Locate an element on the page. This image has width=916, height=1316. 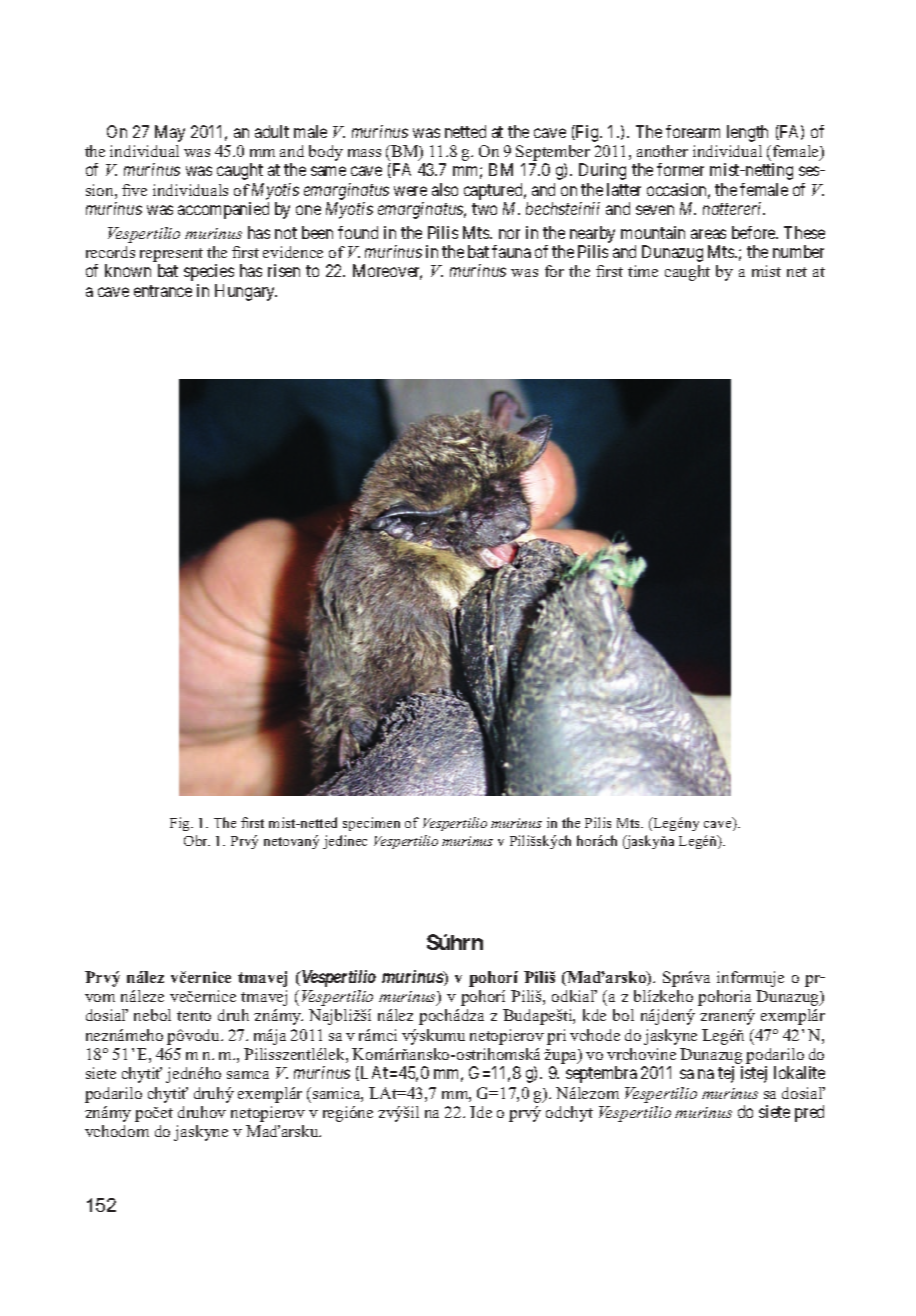
pri is located at coordinates (556, 1037).
